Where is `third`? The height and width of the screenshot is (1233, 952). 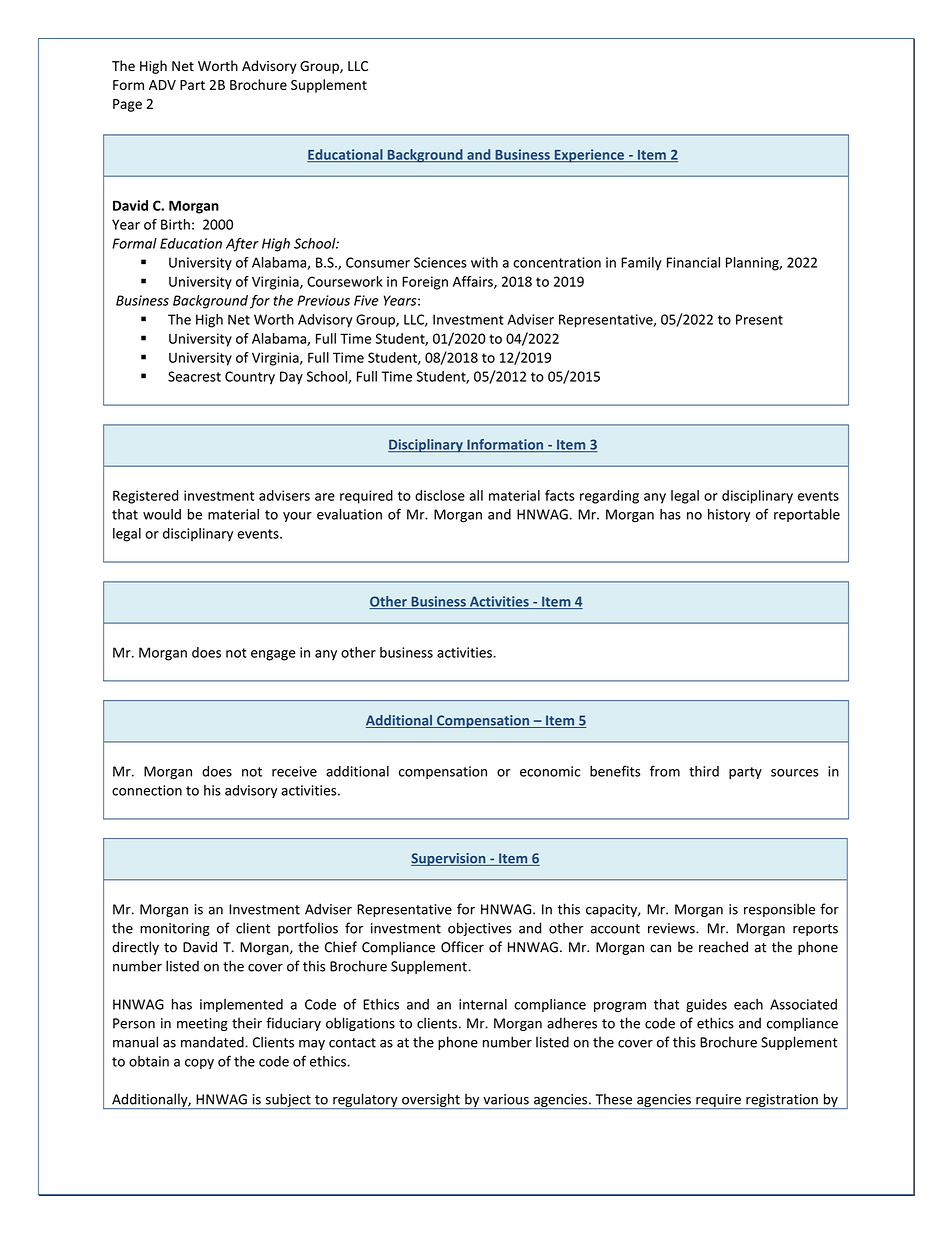 third is located at coordinates (704, 771).
